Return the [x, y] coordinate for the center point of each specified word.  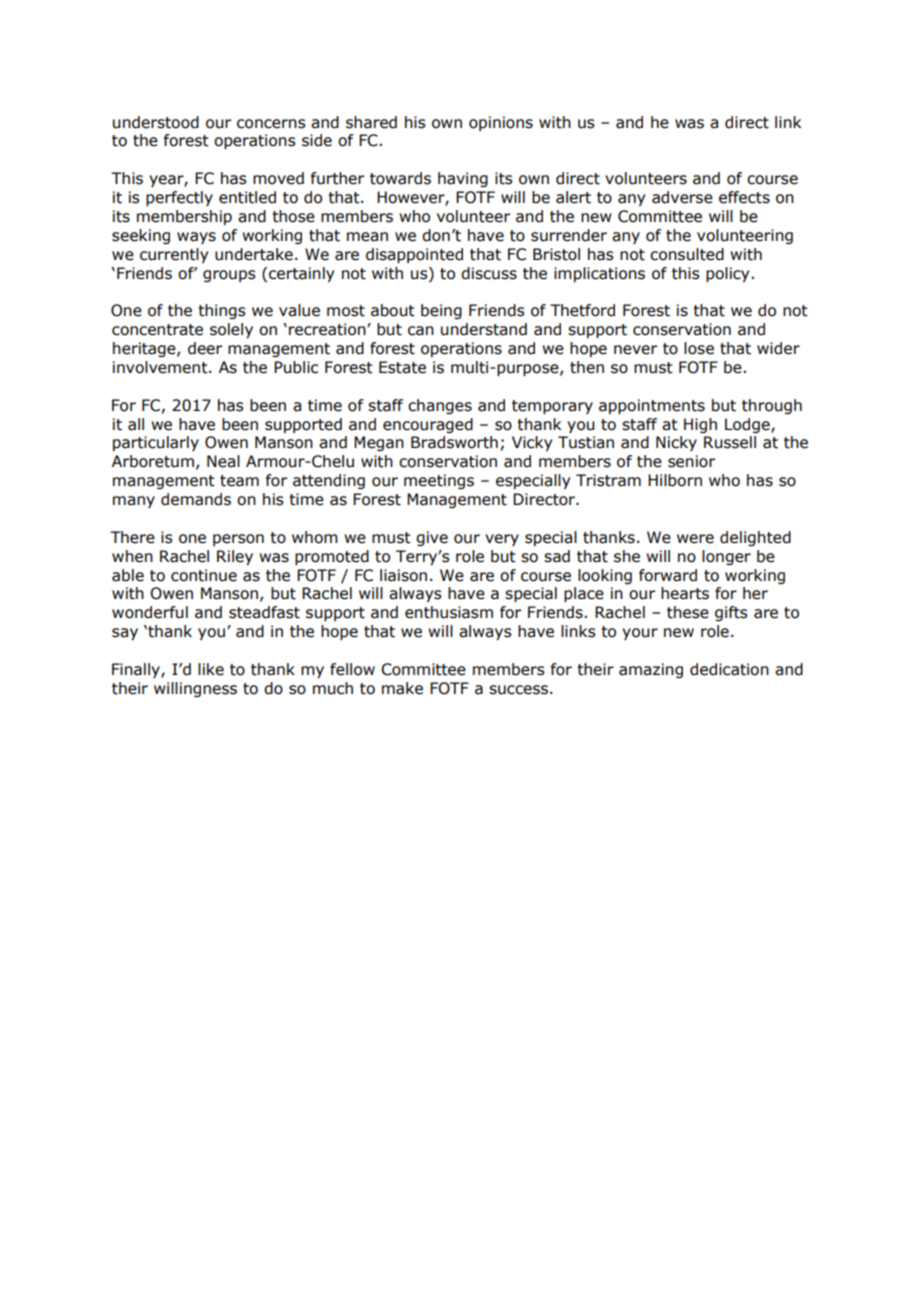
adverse [682, 197]
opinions [501, 123]
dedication [729, 669]
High [700, 425]
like [211, 669]
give [432, 538]
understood [156, 122]
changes [440, 406]
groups [229, 276]
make [402, 688]
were [695, 539]
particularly [156, 443]
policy [729, 274]
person [238, 540]
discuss [489, 273]
